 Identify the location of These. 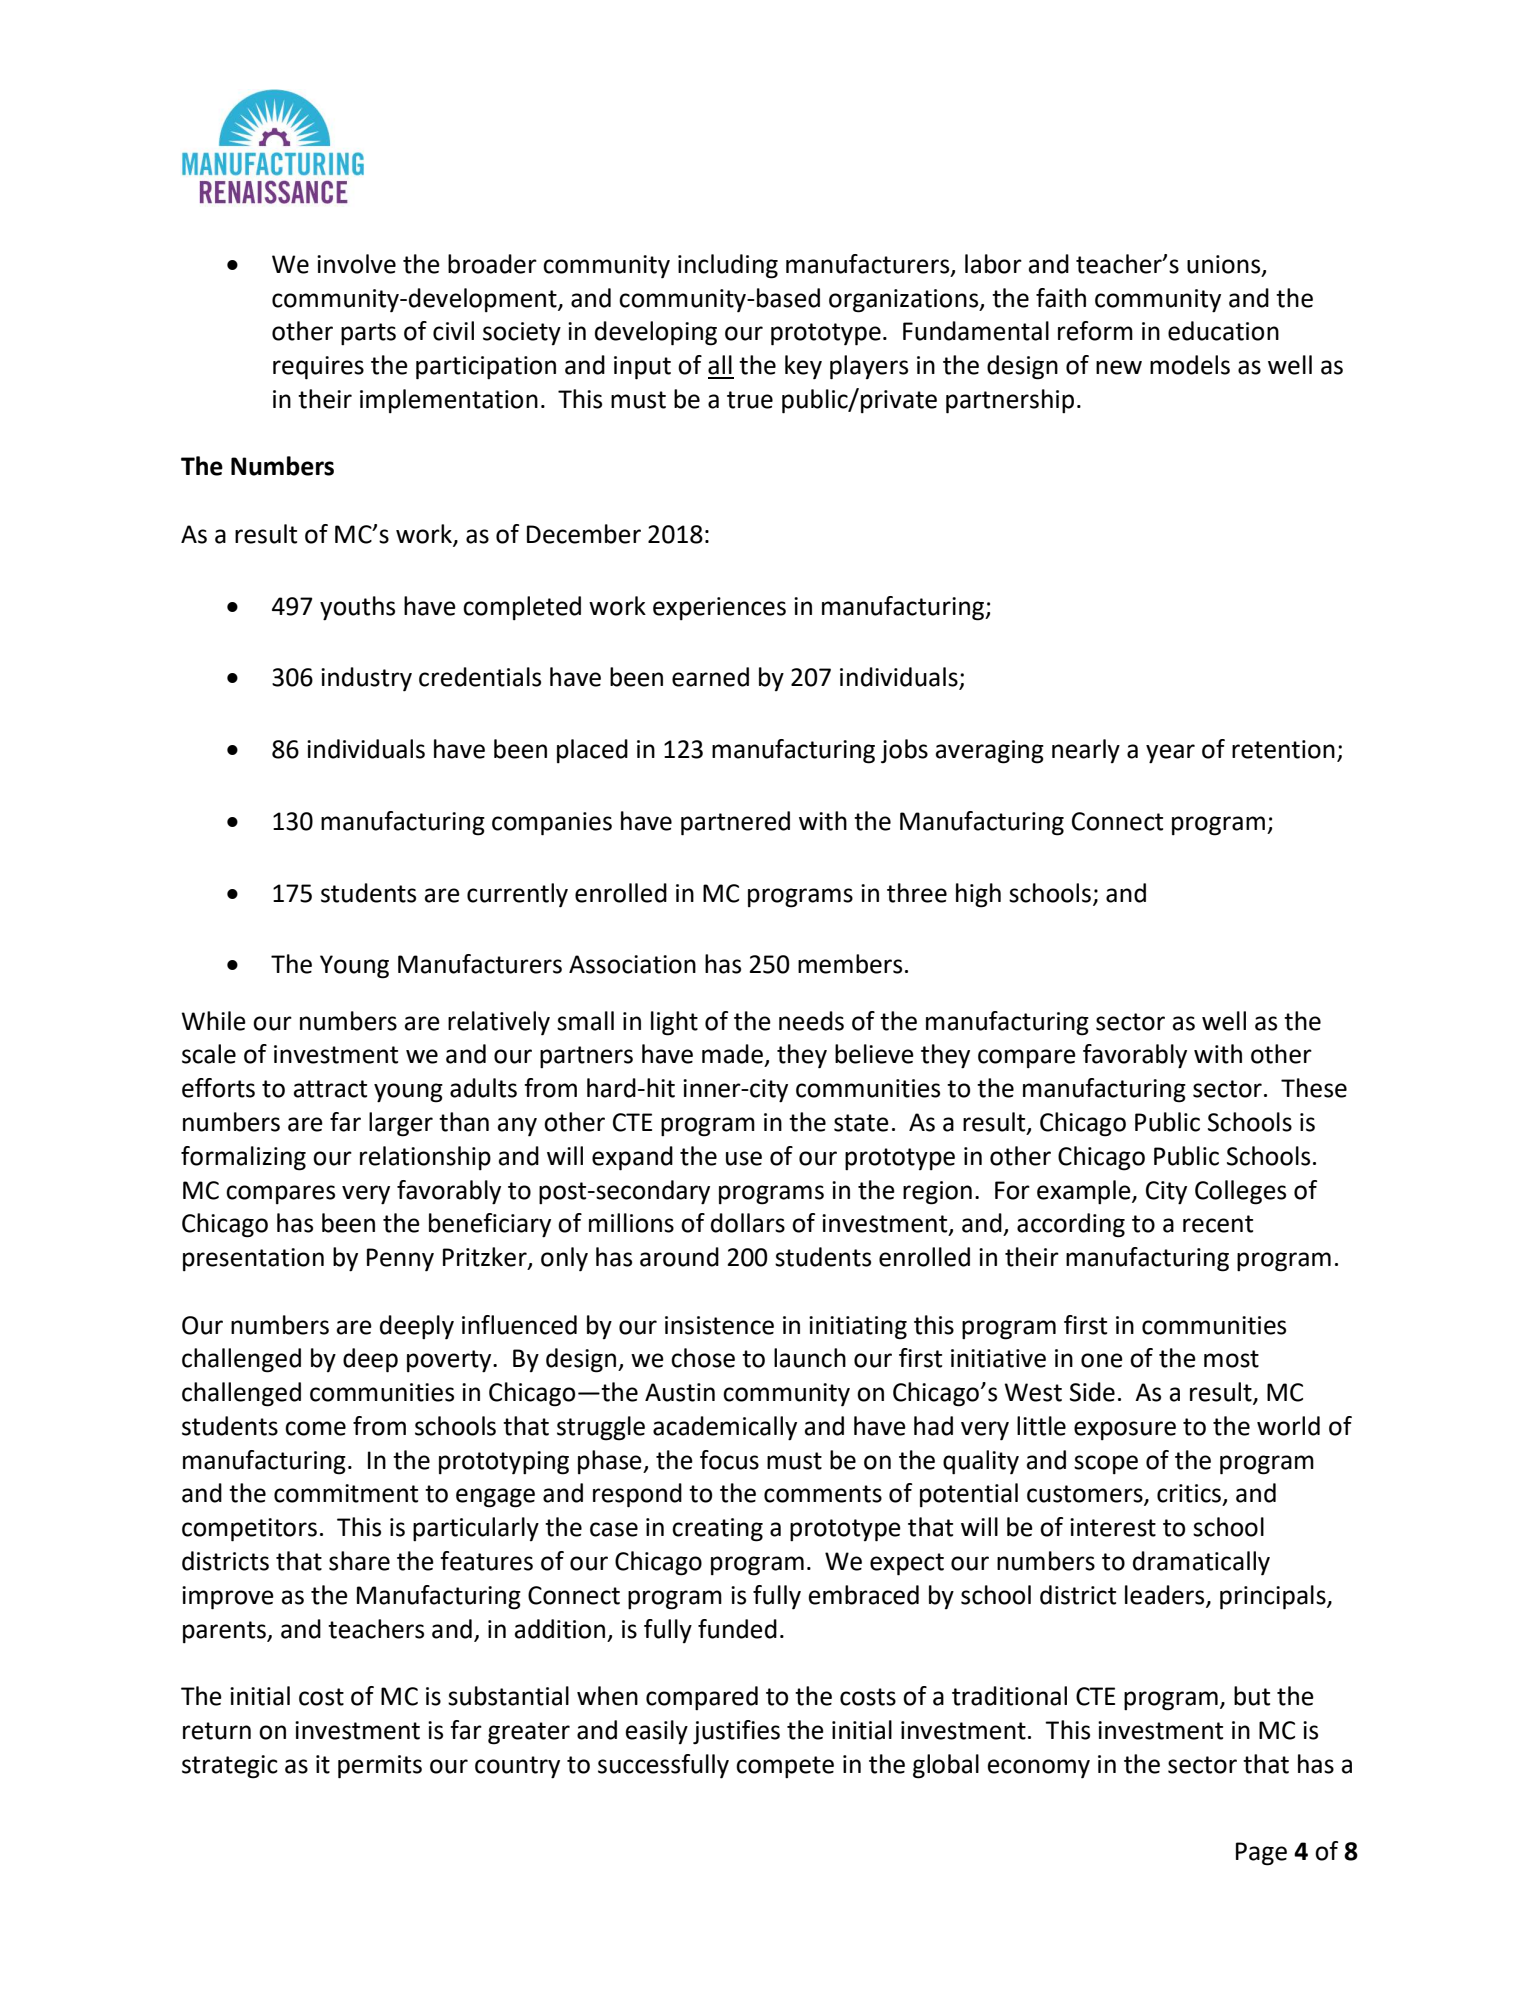
(1314, 1088).
